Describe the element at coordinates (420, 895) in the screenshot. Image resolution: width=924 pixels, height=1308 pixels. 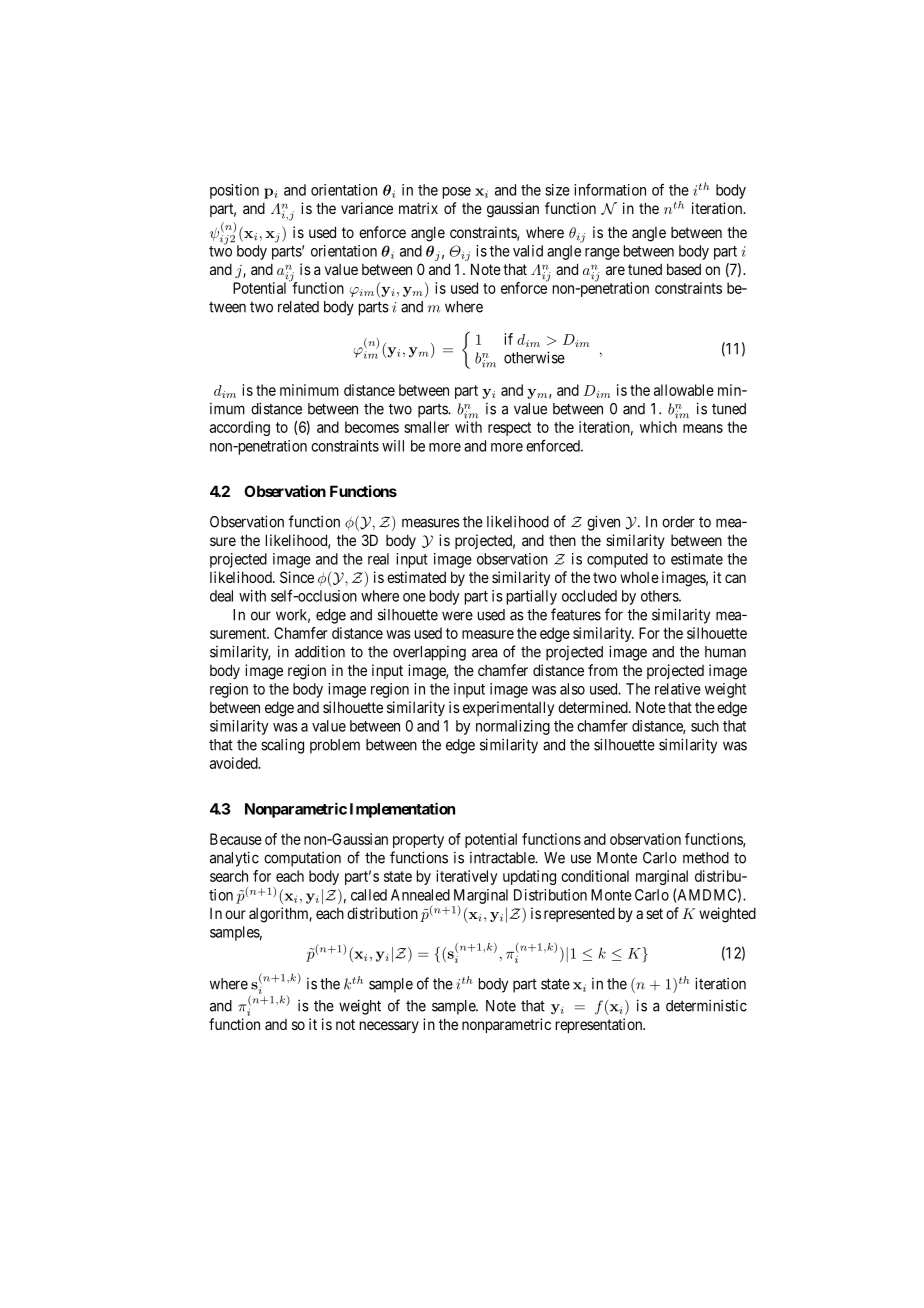
I see `Annealed` at that location.
